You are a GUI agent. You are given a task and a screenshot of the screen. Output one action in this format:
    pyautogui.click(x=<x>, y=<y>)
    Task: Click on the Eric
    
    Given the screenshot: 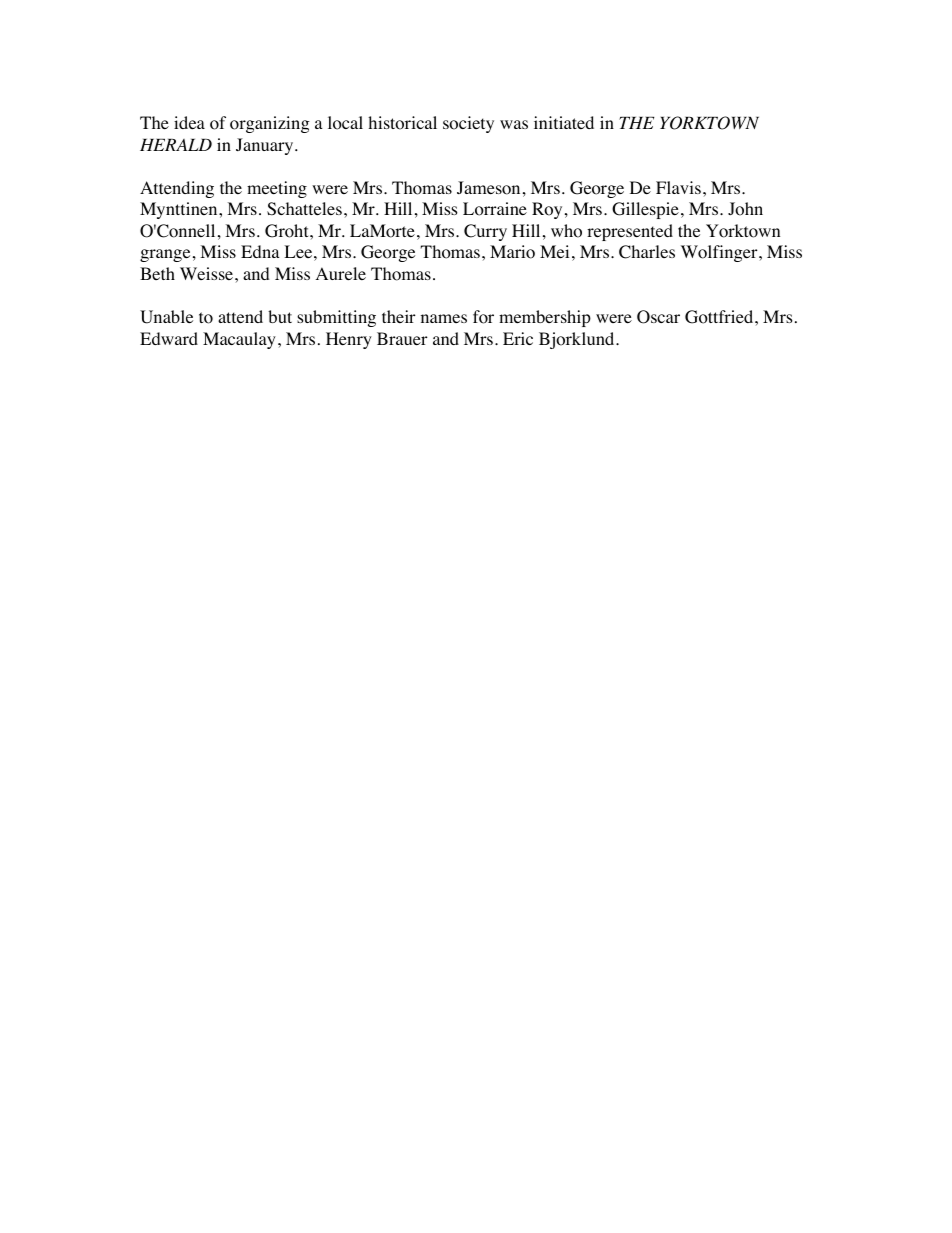 What is the action you would take?
    pyautogui.click(x=518, y=338)
